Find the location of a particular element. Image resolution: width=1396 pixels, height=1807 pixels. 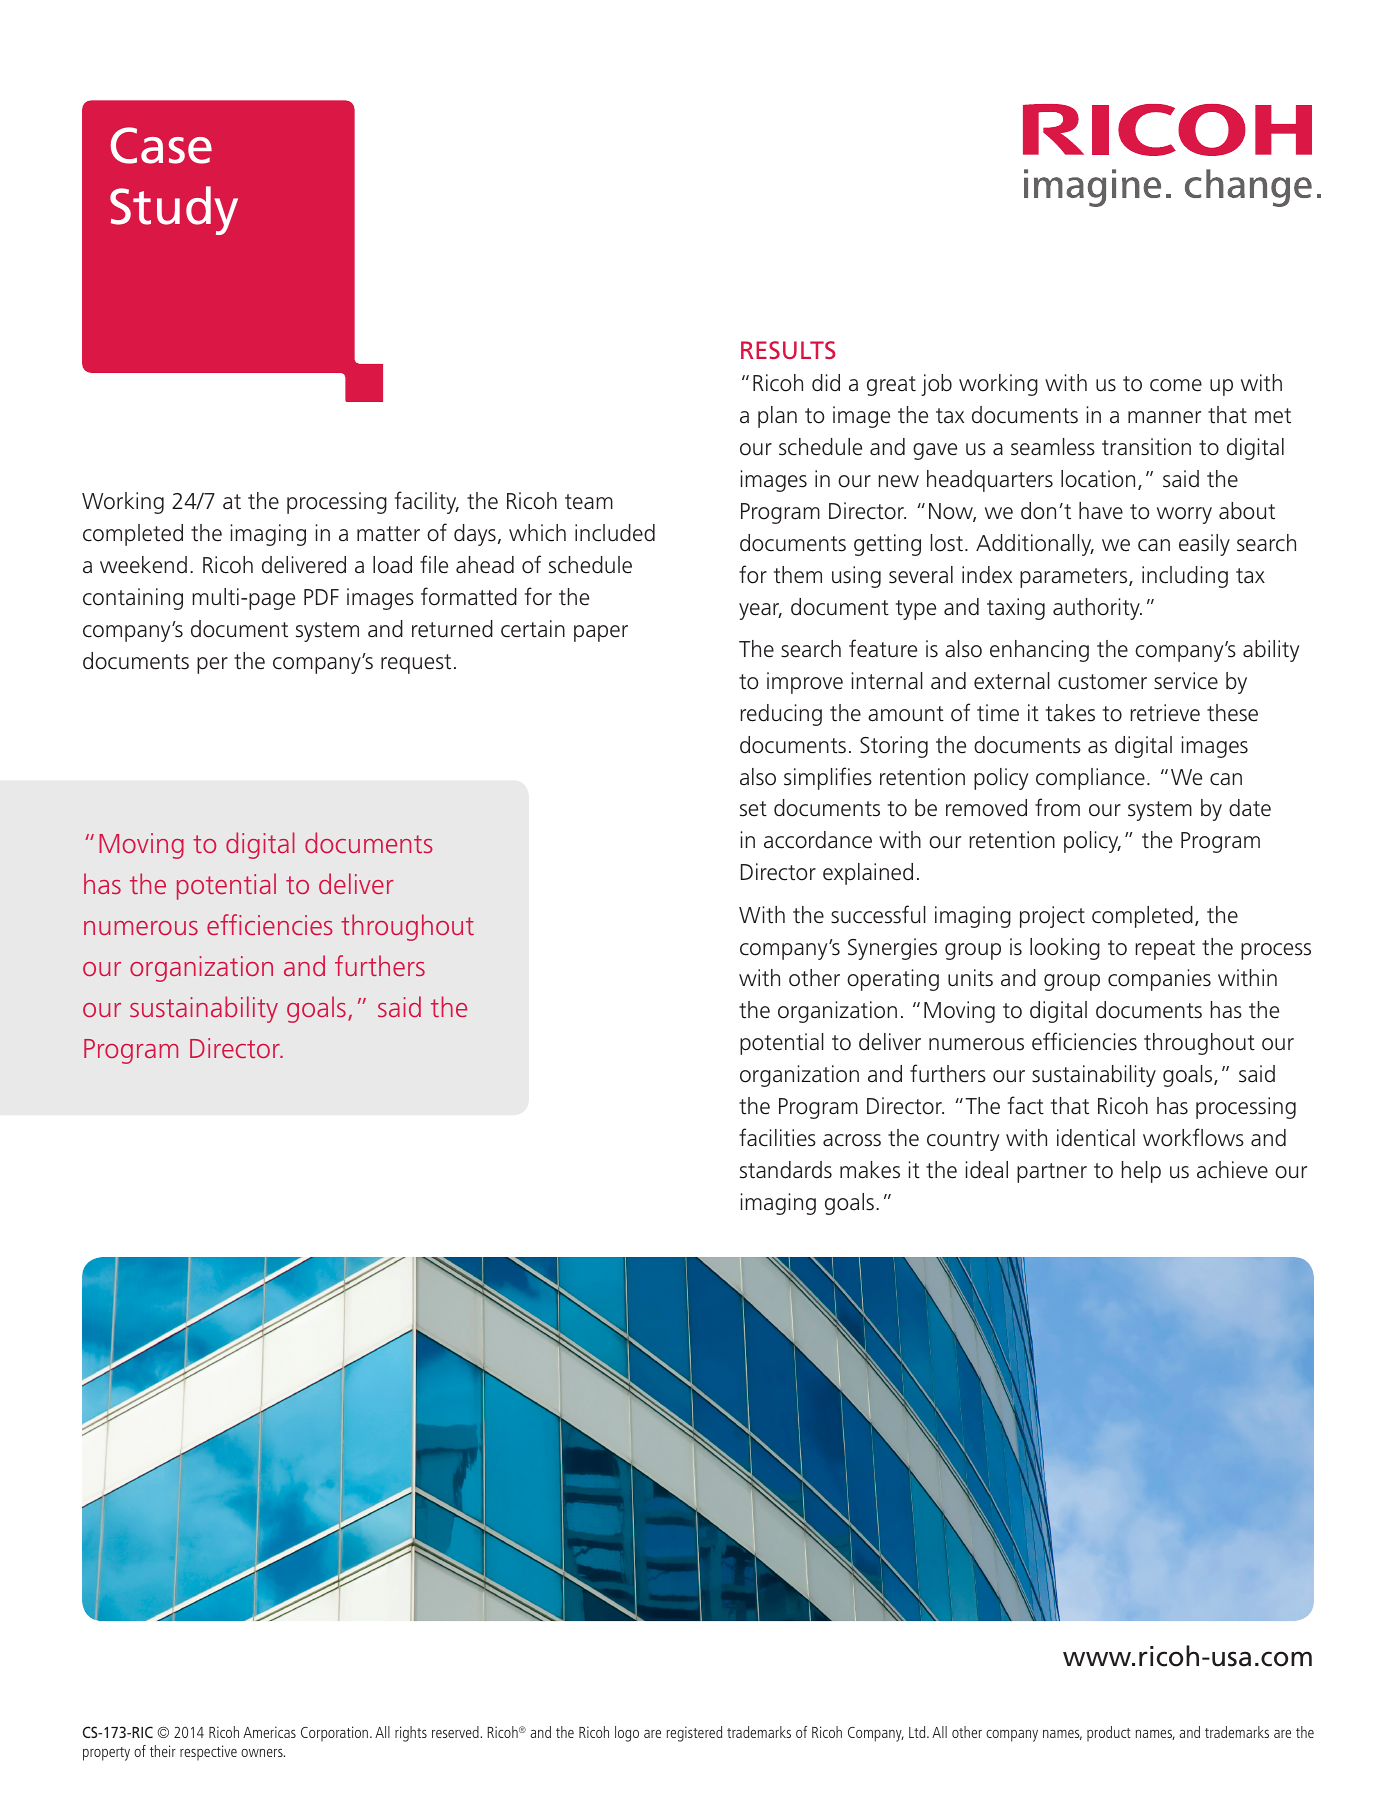

compliance is located at coordinates (1090, 779).
